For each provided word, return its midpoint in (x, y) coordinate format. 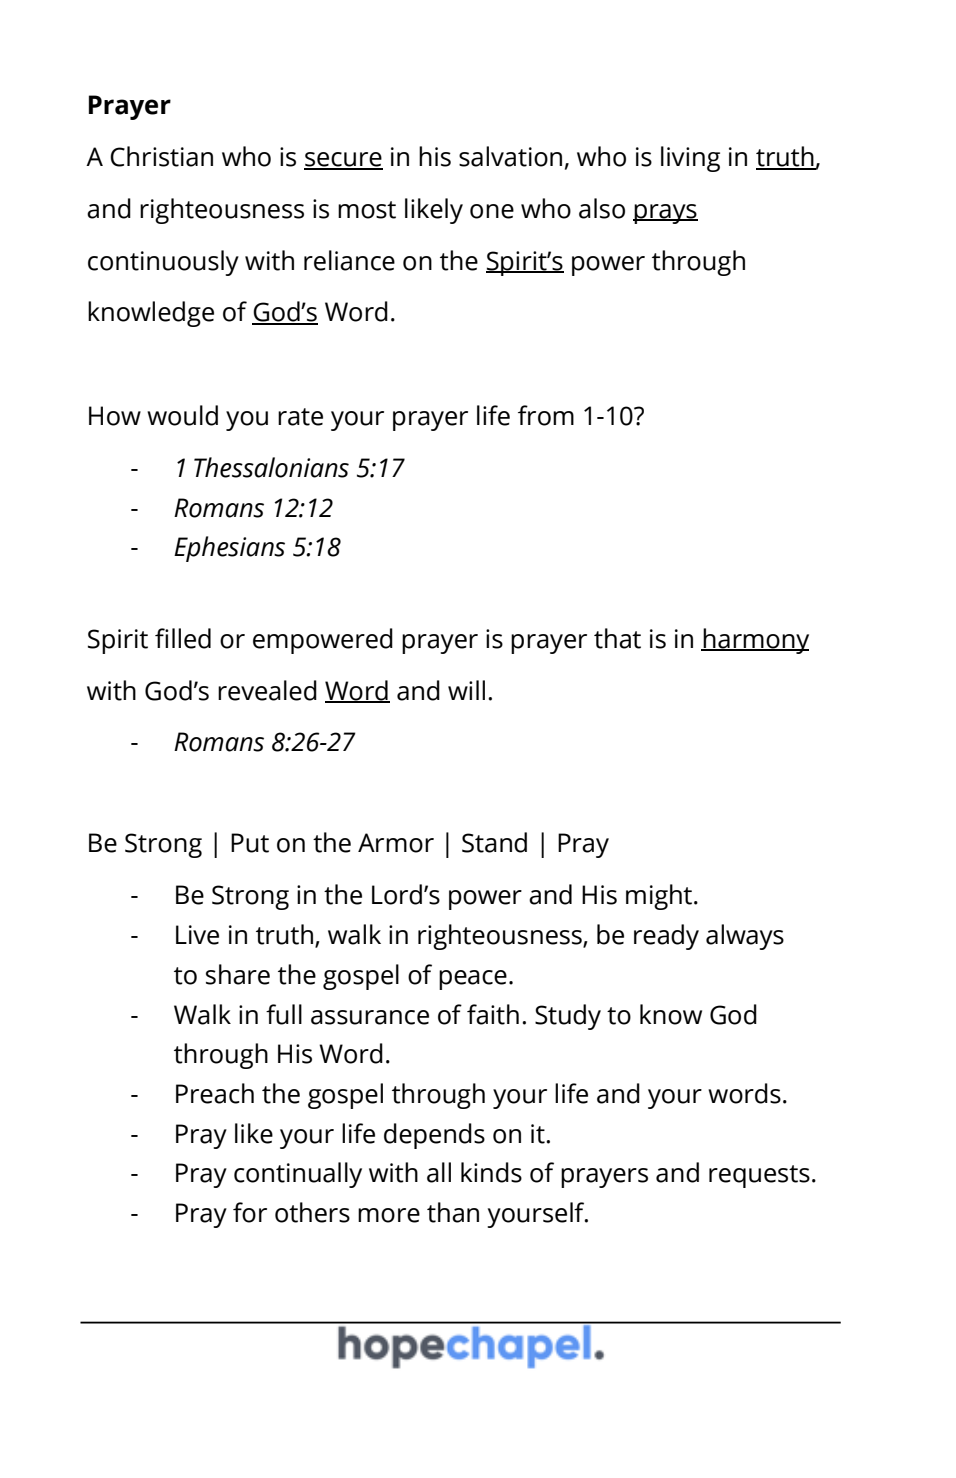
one (492, 211)
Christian (161, 156)
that (617, 638)
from (546, 415)
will (466, 690)
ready (666, 937)
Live (197, 935)
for (250, 1212)
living (690, 159)
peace (473, 980)
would (182, 415)
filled (183, 638)
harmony (755, 641)
